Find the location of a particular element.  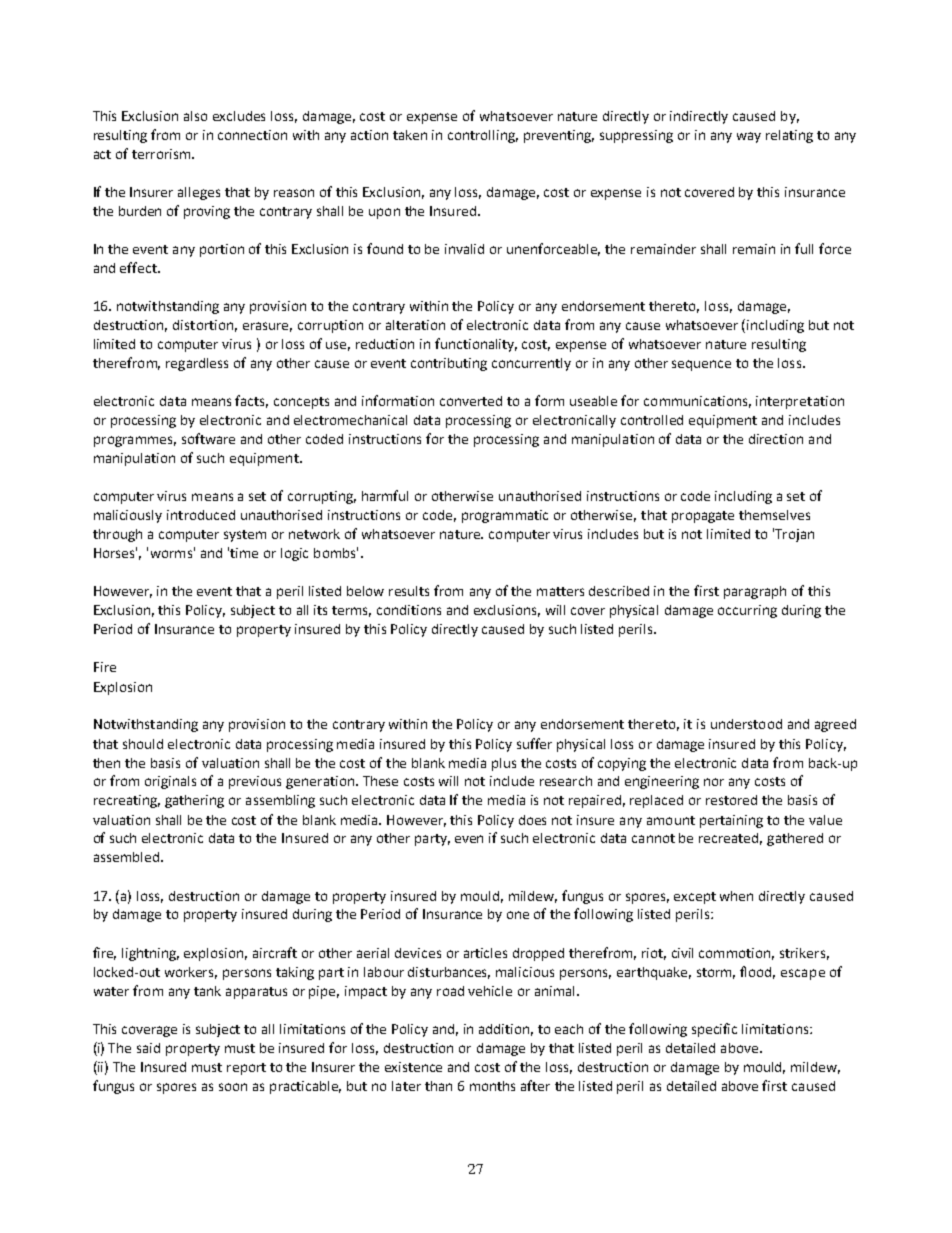

conditions is located at coordinates (409, 610).
